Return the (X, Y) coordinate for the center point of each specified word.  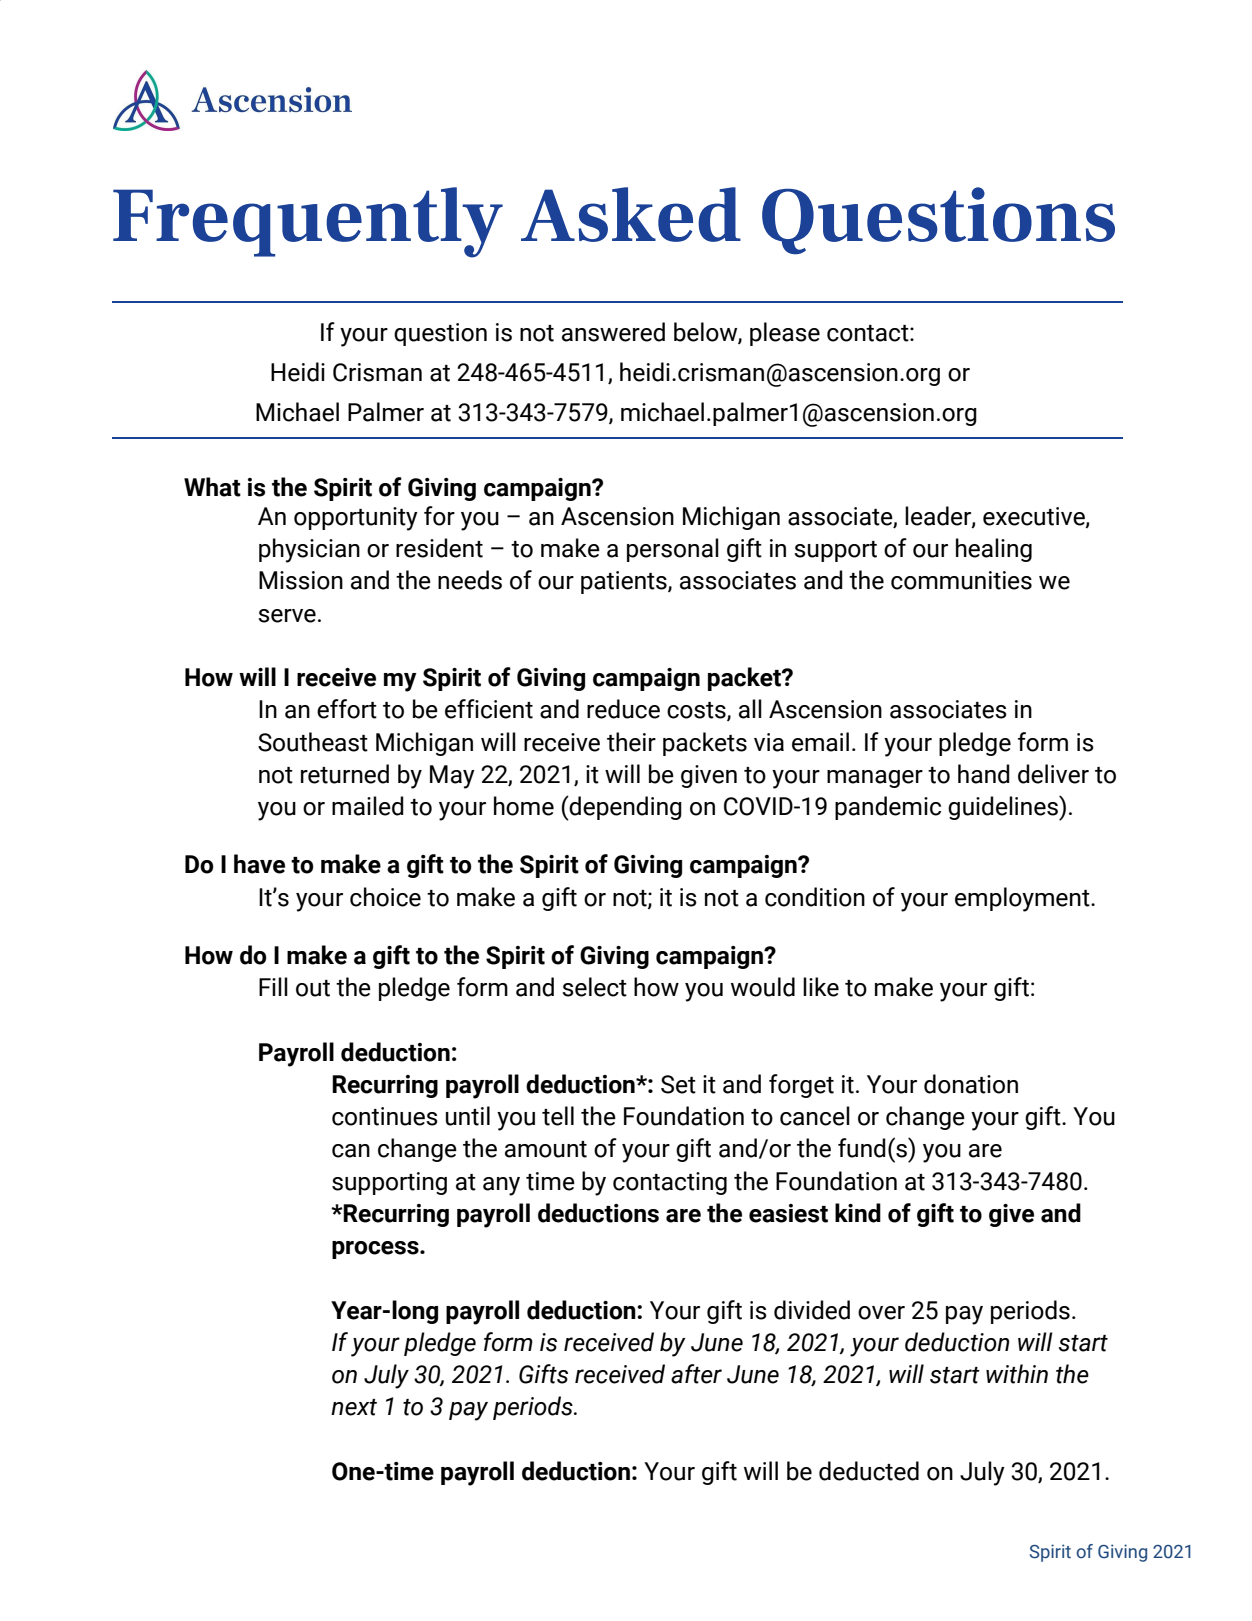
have (259, 864)
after (696, 1374)
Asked (631, 214)
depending (625, 808)
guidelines (1004, 808)
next (354, 1407)
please (785, 334)
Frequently (308, 222)
